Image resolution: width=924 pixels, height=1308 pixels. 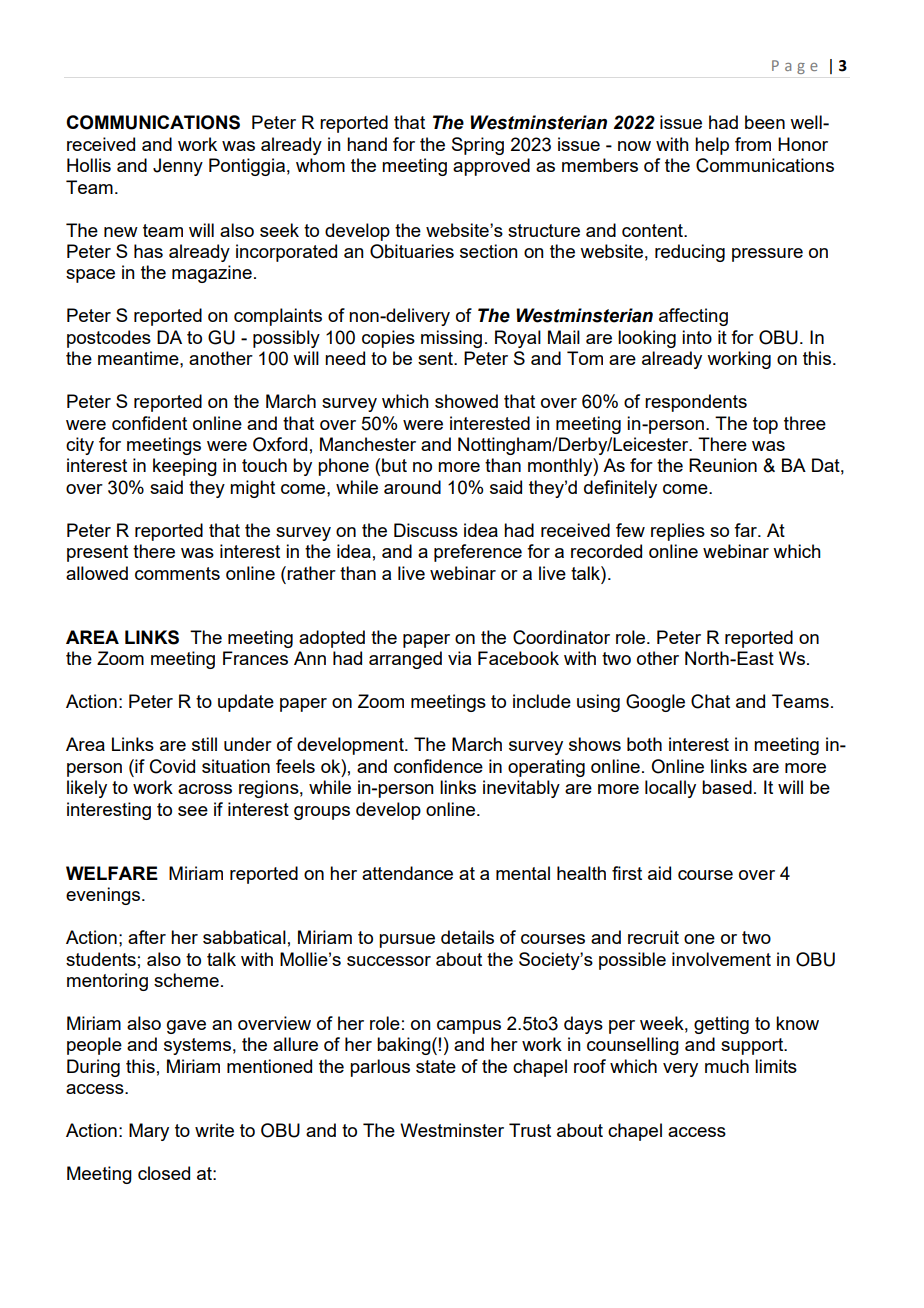 I want to click on Chat, so click(x=710, y=701).
